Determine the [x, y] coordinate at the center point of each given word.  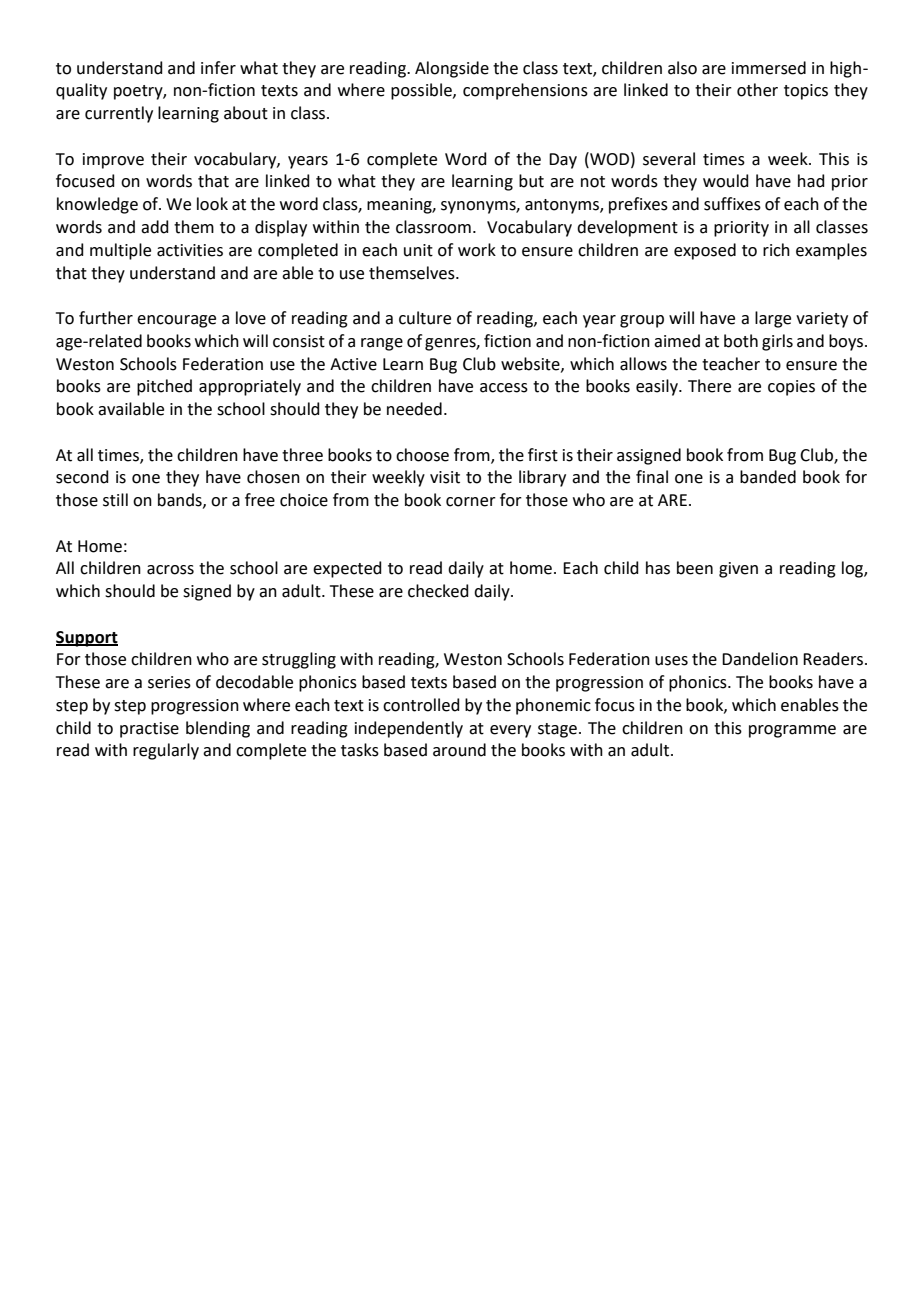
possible [422, 91]
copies [791, 388]
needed [414, 409]
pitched [164, 387]
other [757, 90]
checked [438, 591]
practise [149, 730]
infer [218, 68]
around [459, 750]
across [170, 570]
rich [776, 250]
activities [190, 250]
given [738, 570]
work [477, 250]
